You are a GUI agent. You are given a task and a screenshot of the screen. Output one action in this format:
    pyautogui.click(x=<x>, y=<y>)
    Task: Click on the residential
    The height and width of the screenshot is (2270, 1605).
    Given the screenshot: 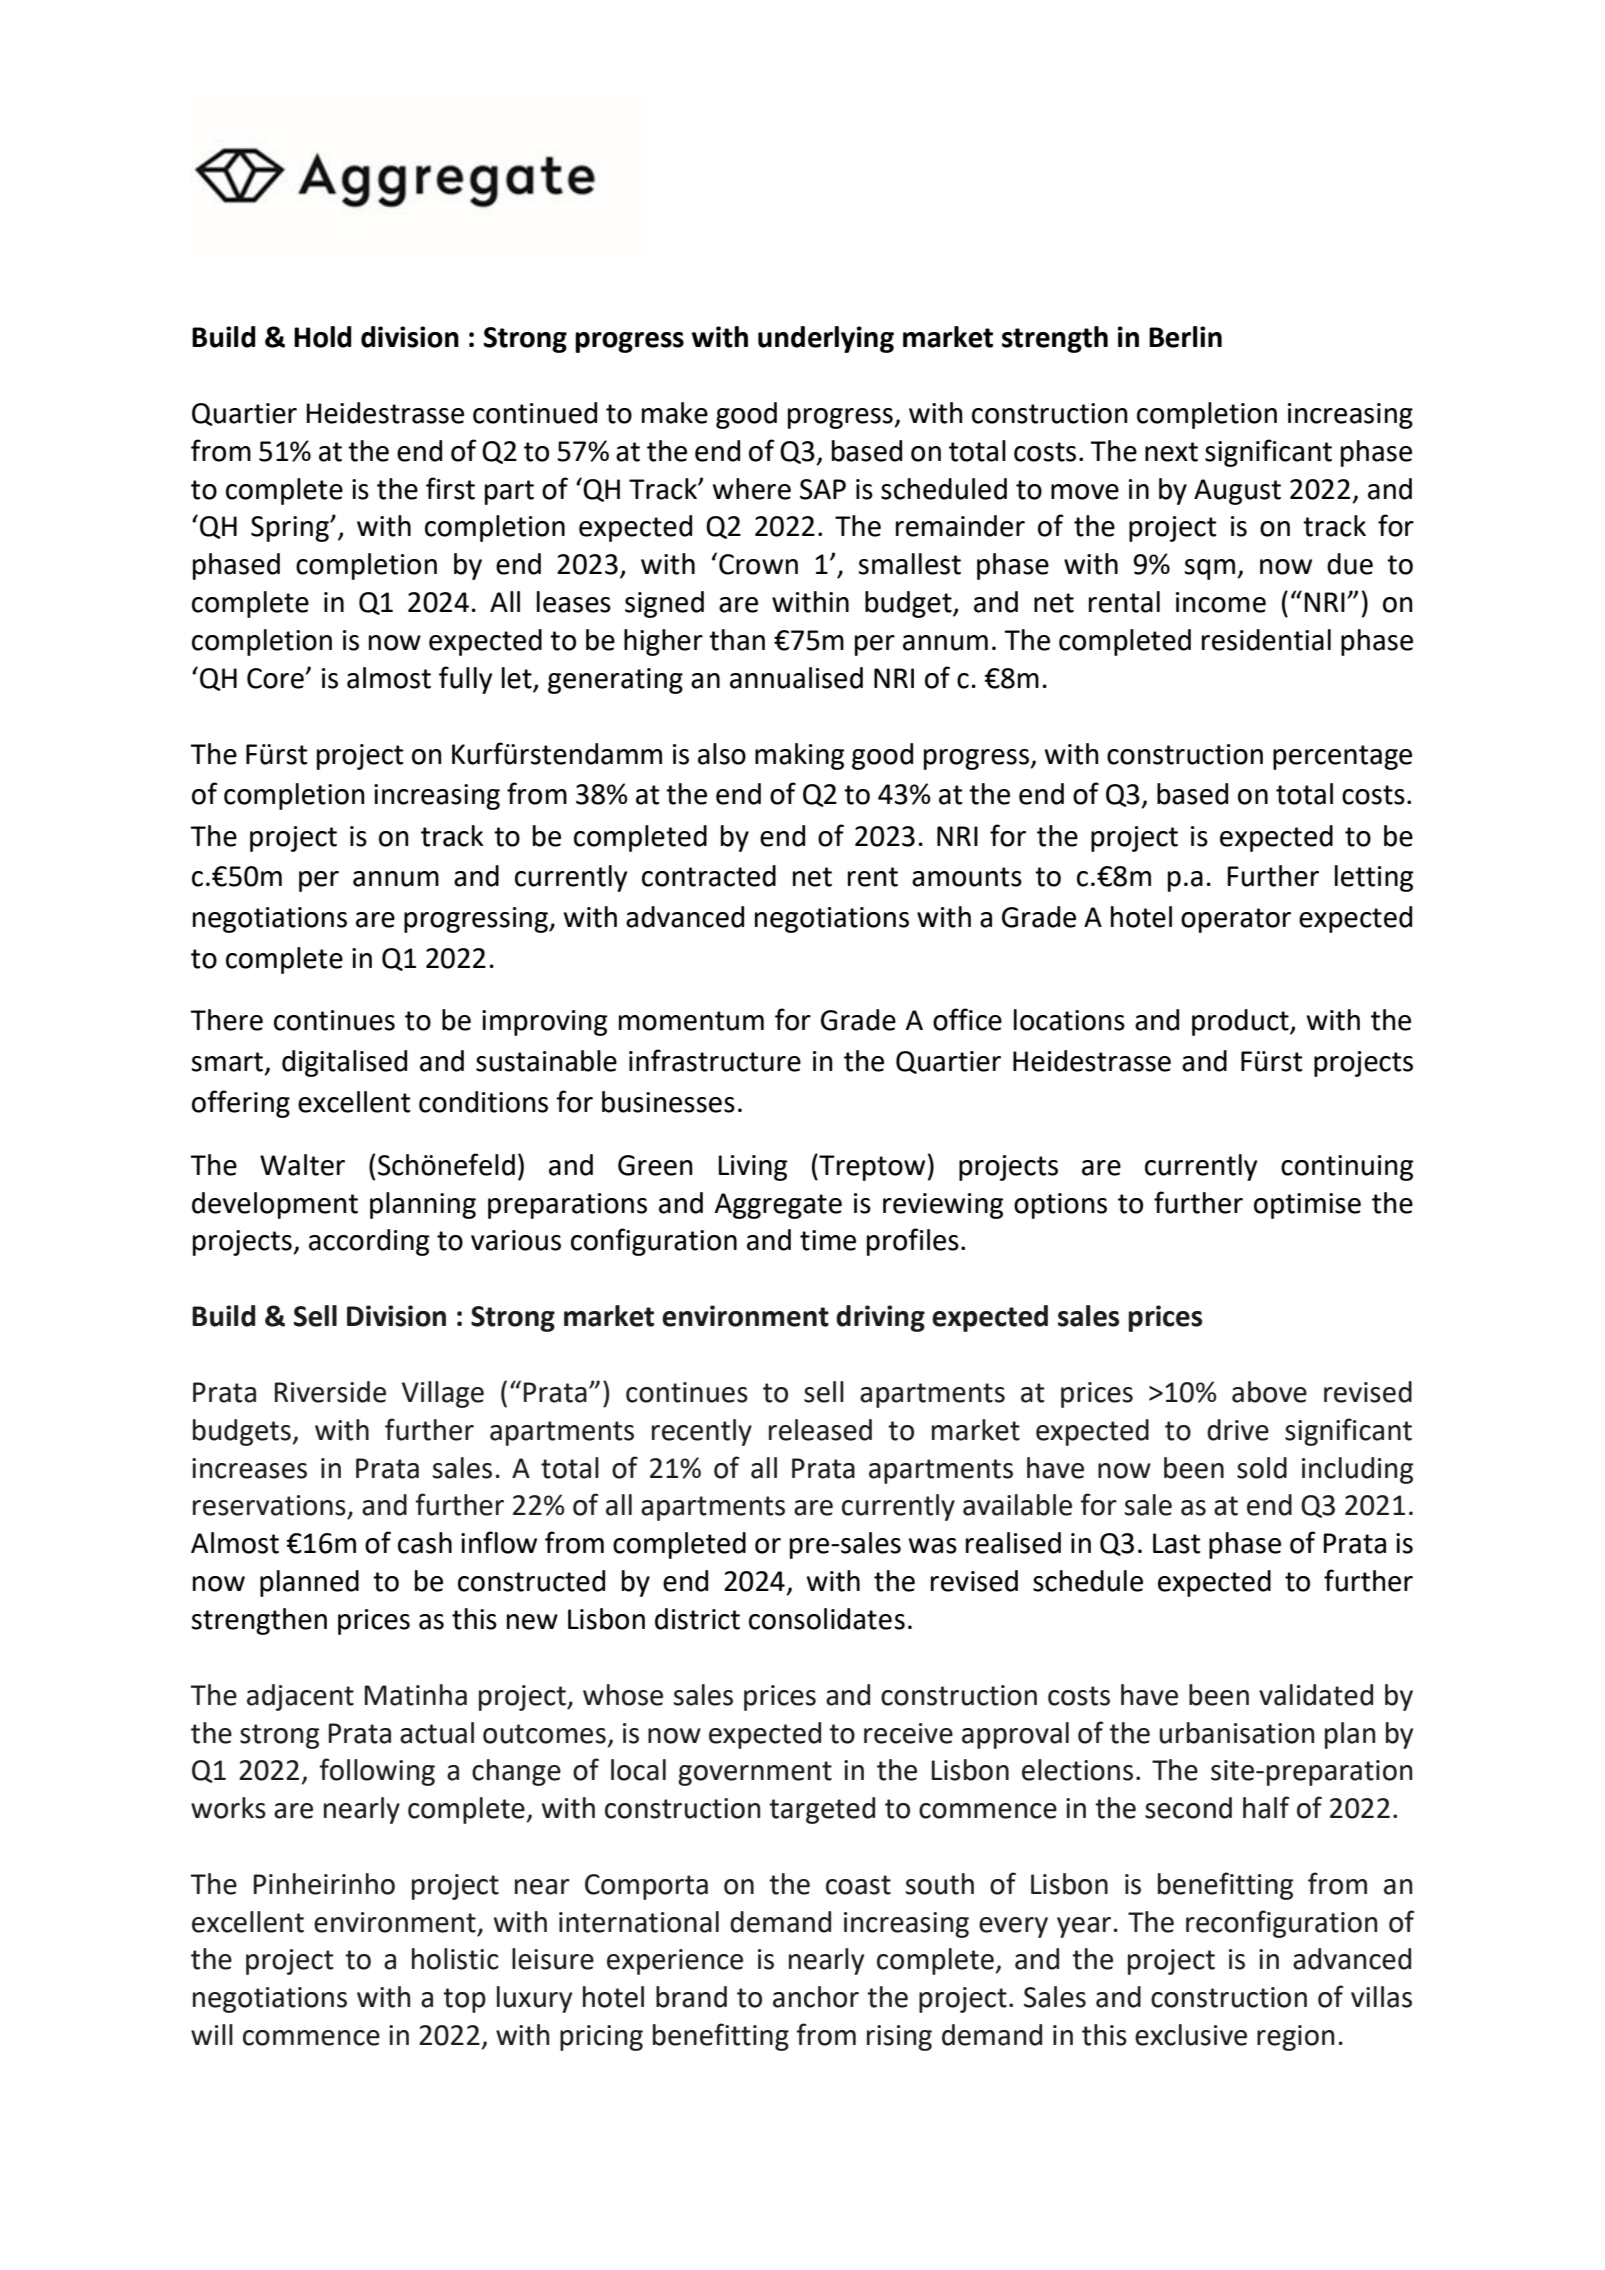 What is the action you would take?
    pyautogui.click(x=1266, y=640)
